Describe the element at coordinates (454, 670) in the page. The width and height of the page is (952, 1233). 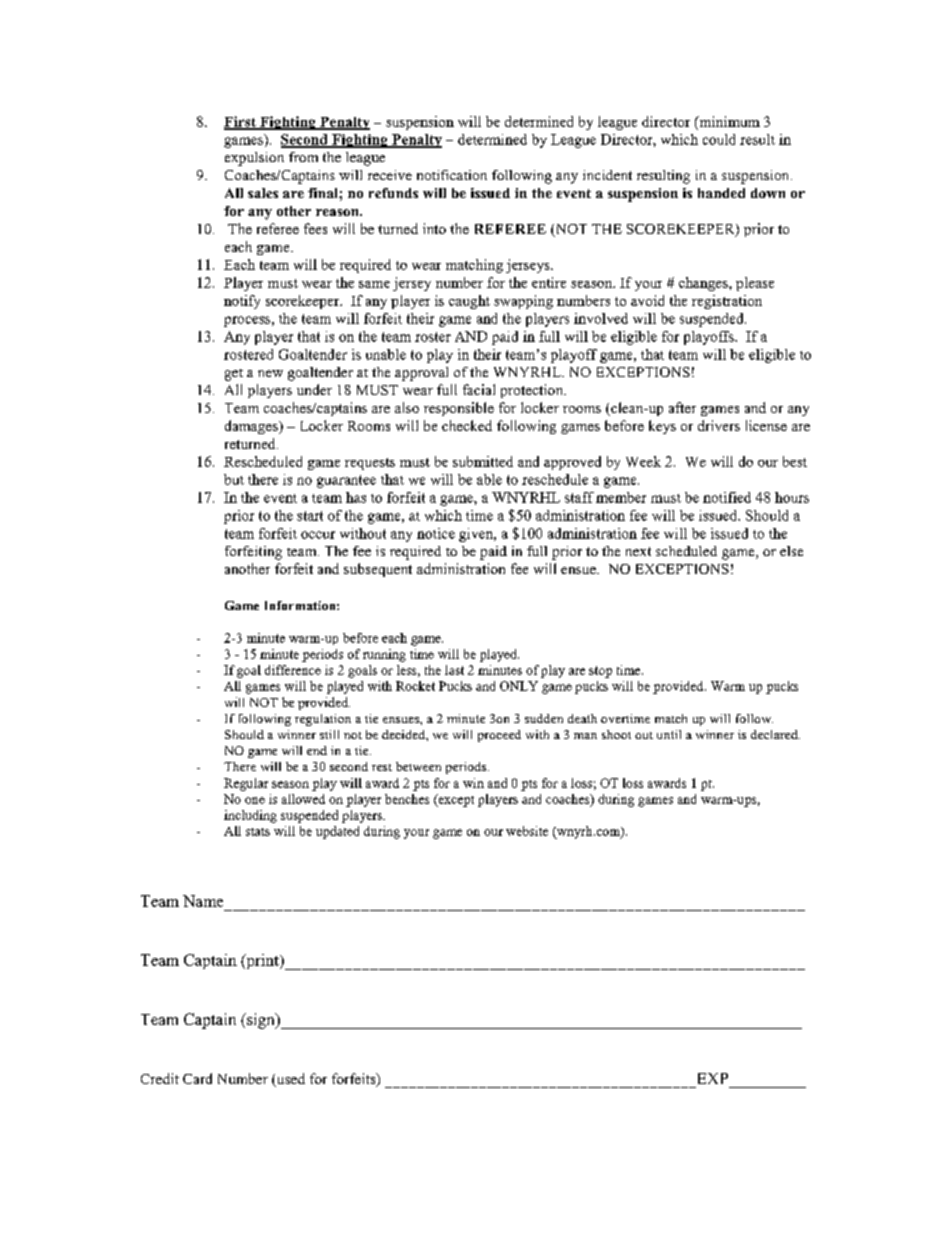
I see `last` at that location.
